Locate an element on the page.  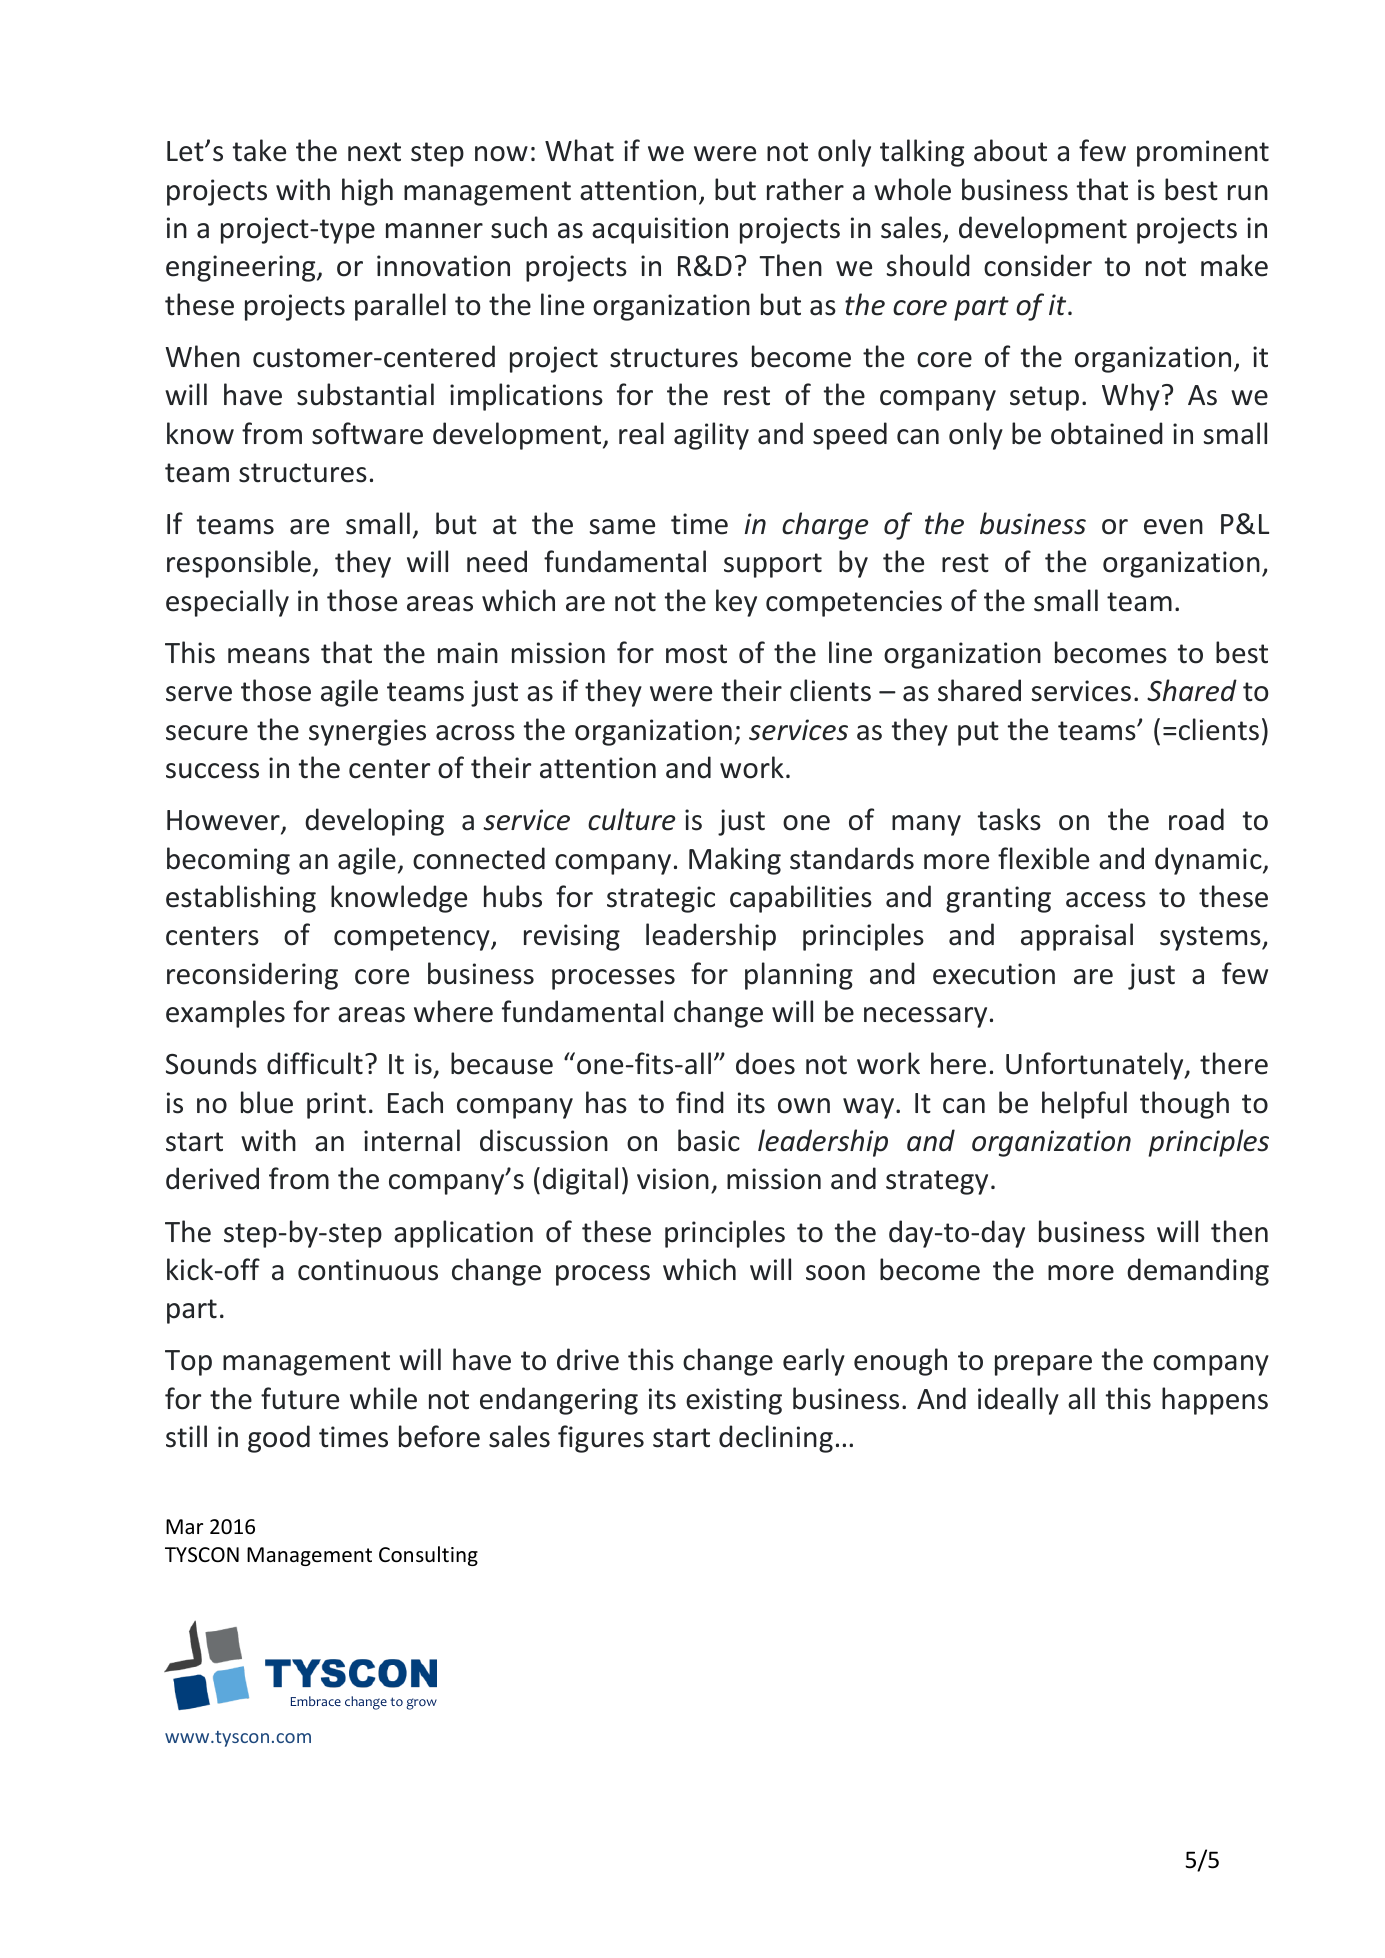
strategic is located at coordinates (661, 899).
